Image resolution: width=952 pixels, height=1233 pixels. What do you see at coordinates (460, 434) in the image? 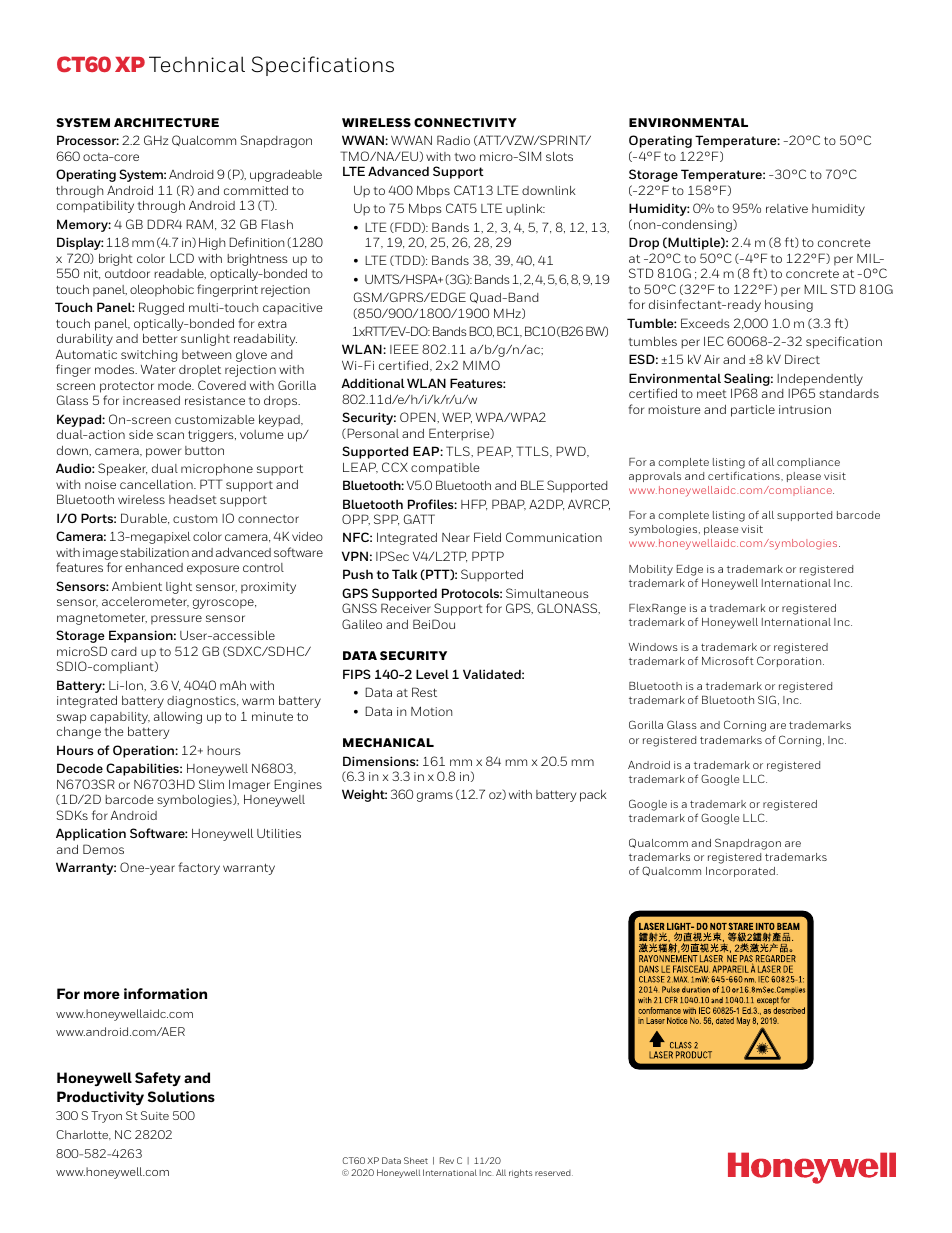
I see `Enterprise` at bounding box center [460, 434].
